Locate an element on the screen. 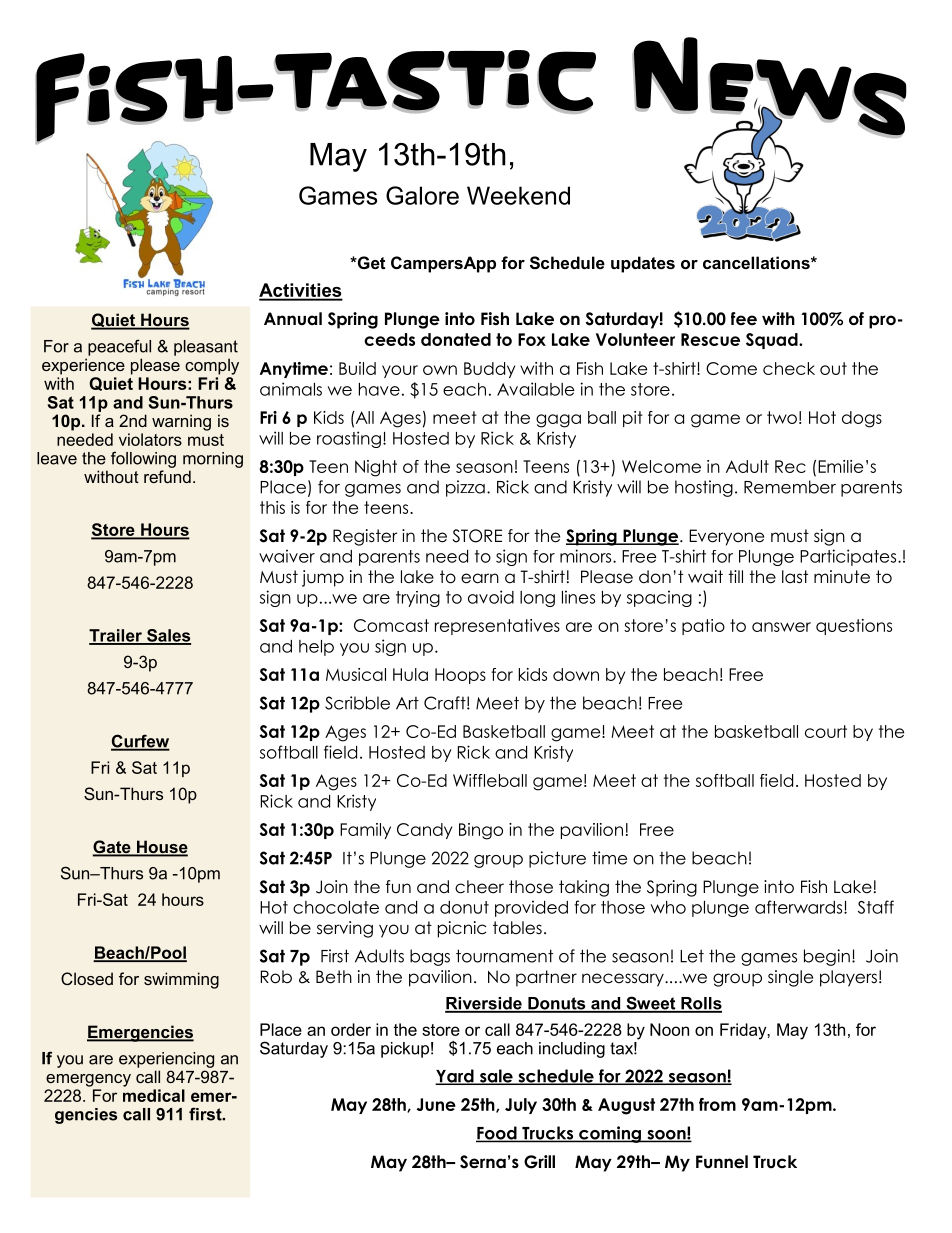  answer is located at coordinates (781, 627).
